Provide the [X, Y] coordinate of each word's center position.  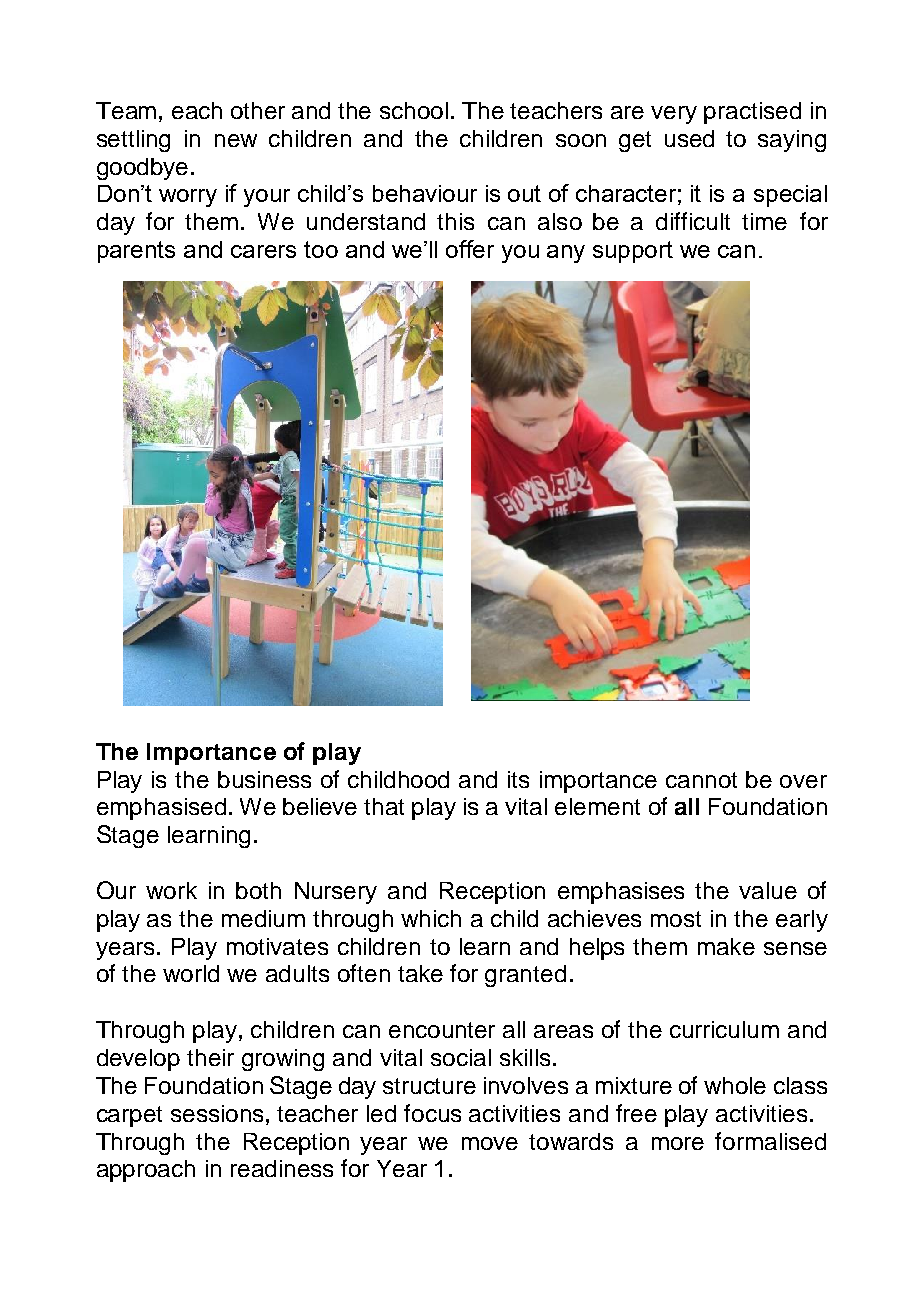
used [689, 138]
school [414, 110]
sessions [217, 1113]
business [264, 779]
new [236, 140]
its [518, 779]
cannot [701, 780]
